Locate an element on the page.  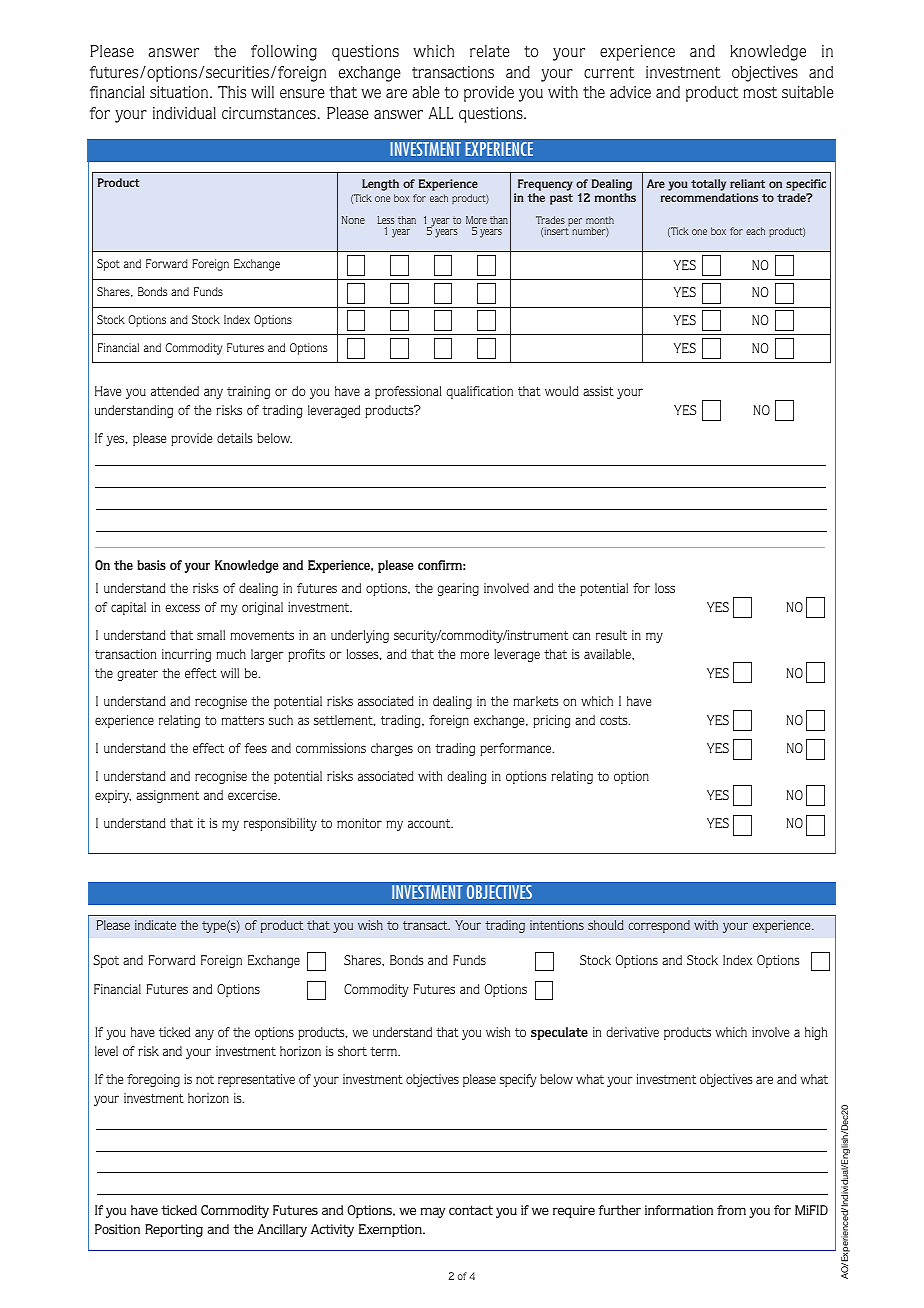
gearing is located at coordinates (458, 589).
